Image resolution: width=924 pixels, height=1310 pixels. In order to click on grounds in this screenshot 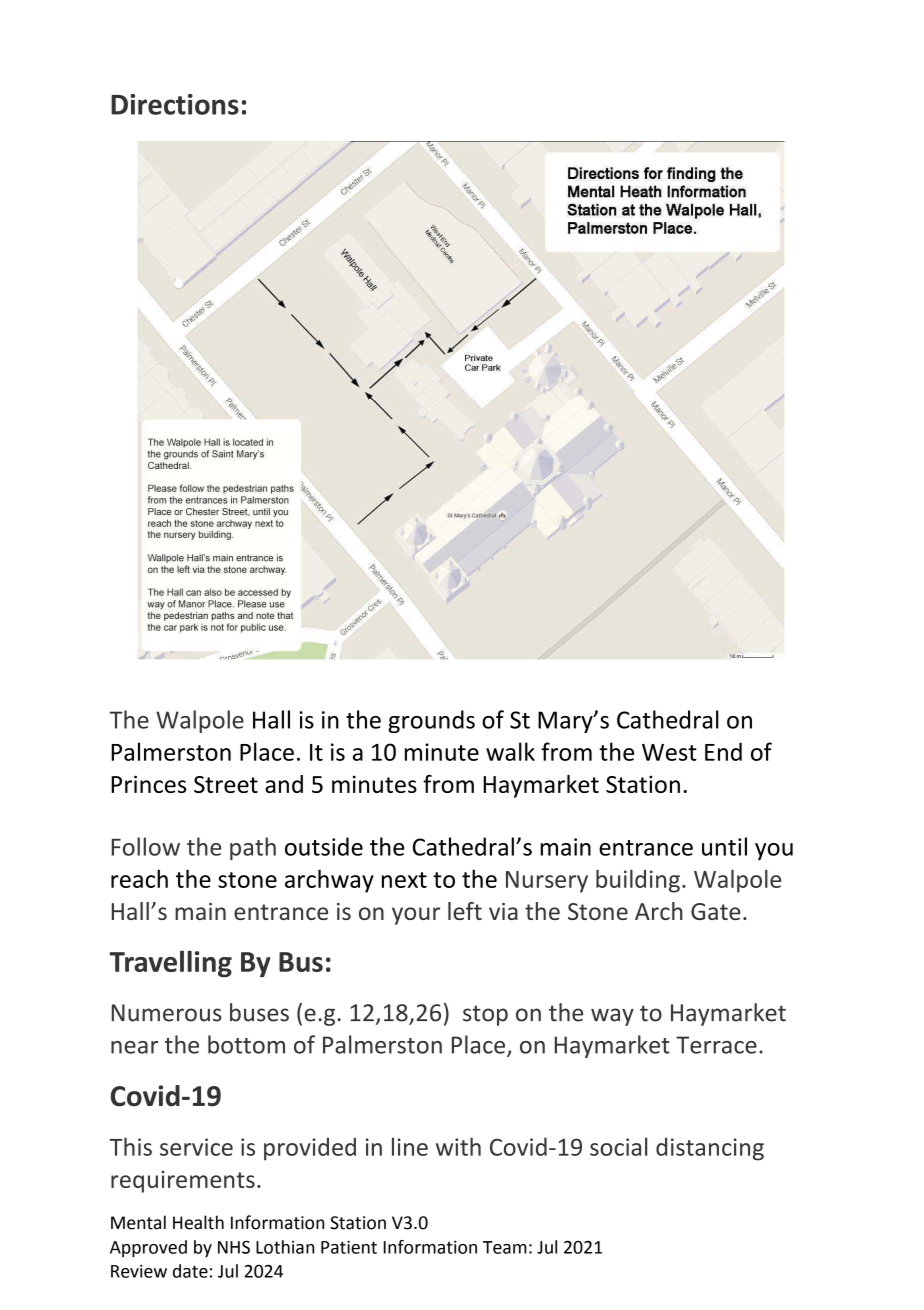, I will do `click(431, 721)`.
